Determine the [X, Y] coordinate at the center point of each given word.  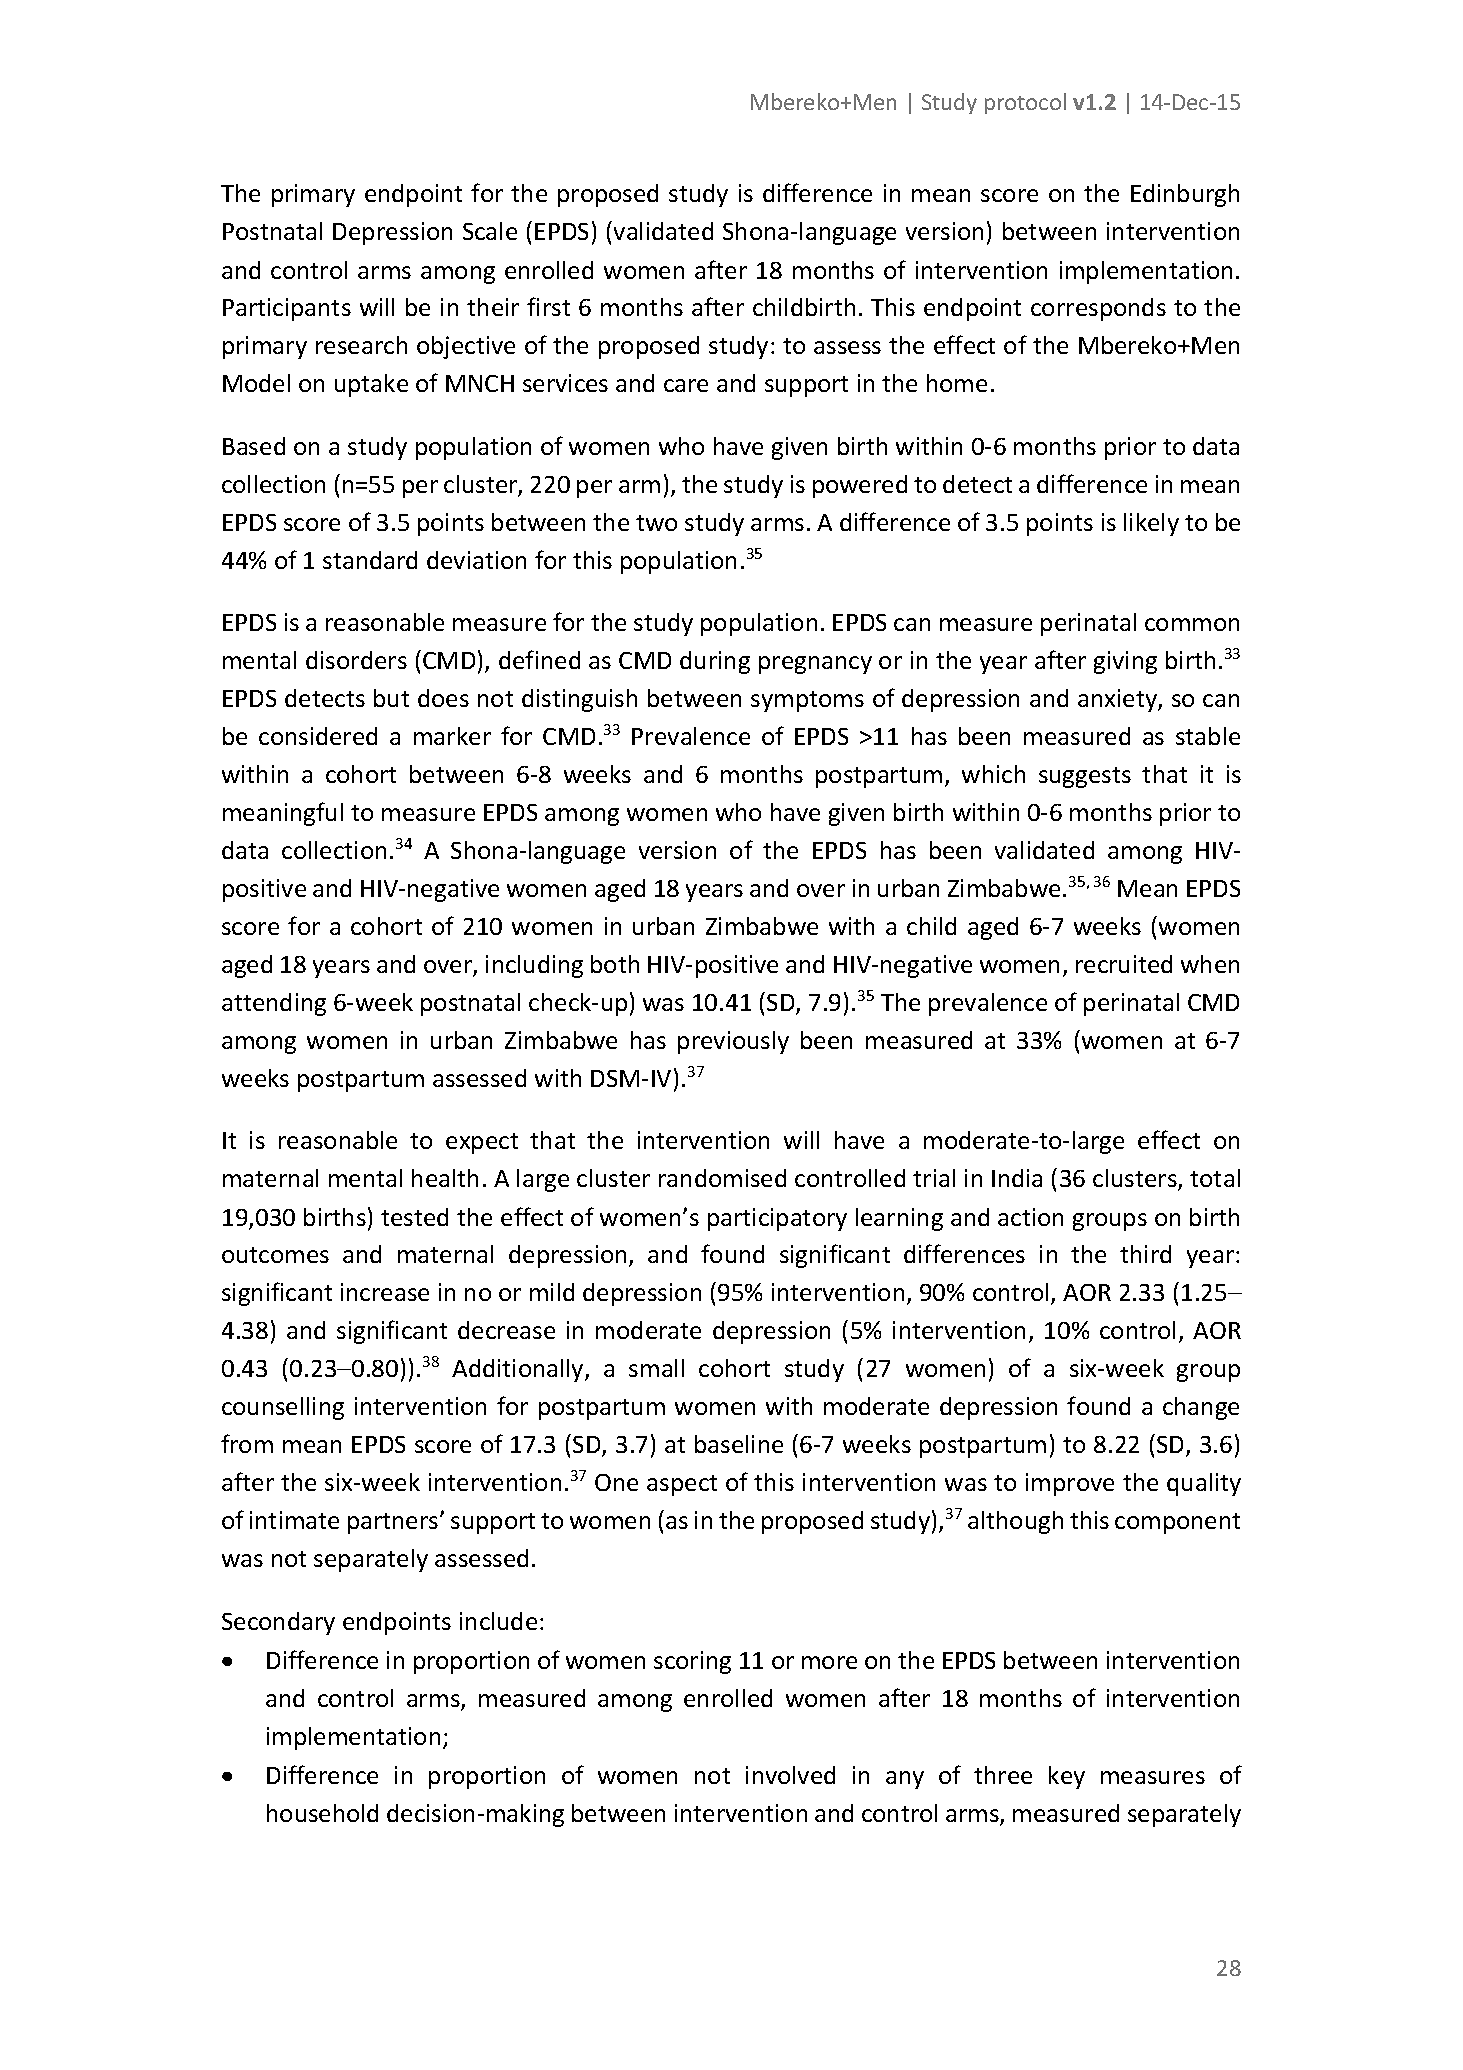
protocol [1025, 103]
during [715, 662]
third [1145, 1254]
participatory [777, 1219]
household [322, 1813]
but [391, 698]
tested [414, 1217]
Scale [490, 231]
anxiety [1118, 700]
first [548, 306]
